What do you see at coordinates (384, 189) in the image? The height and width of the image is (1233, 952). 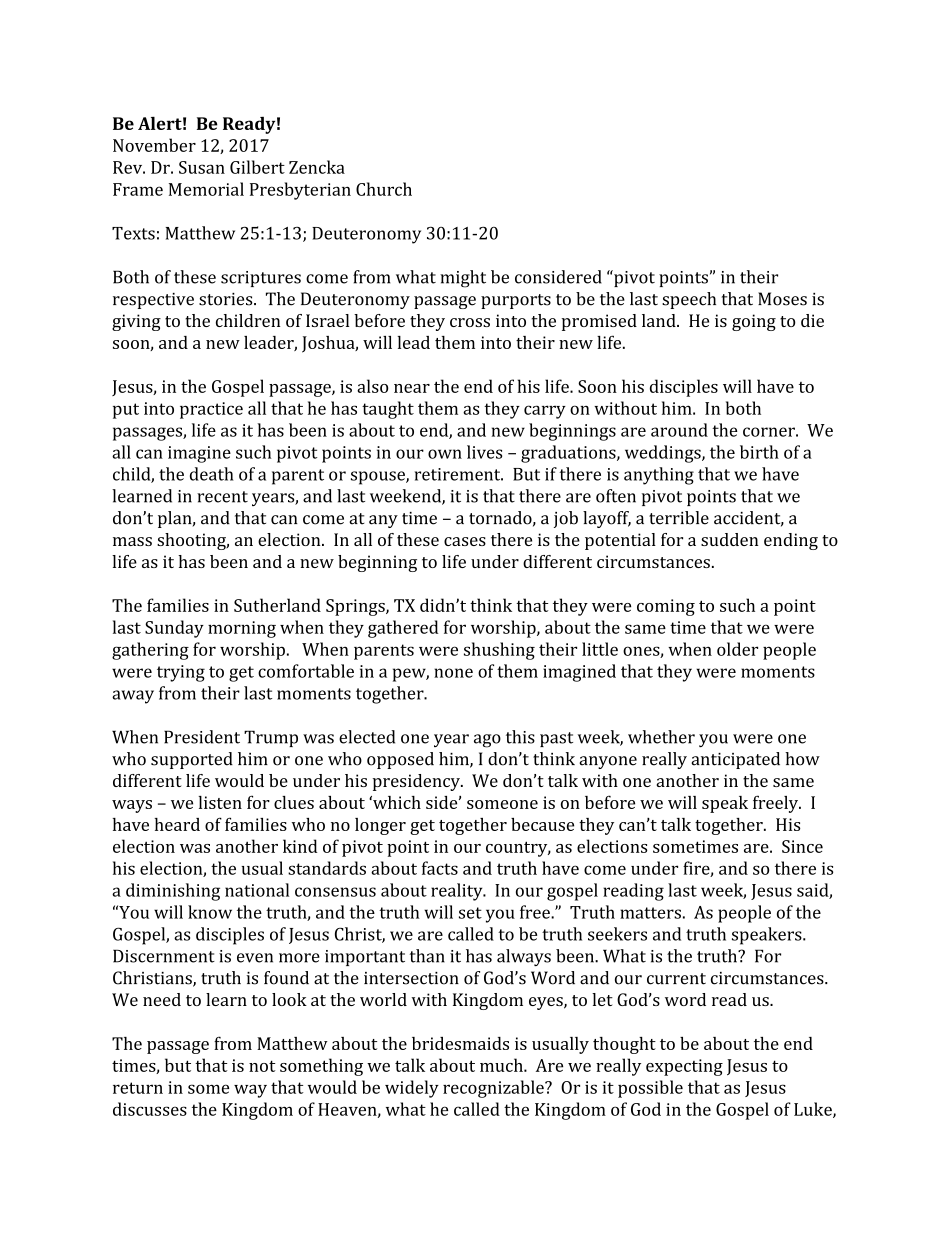 I see `Church` at bounding box center [384, 189].
